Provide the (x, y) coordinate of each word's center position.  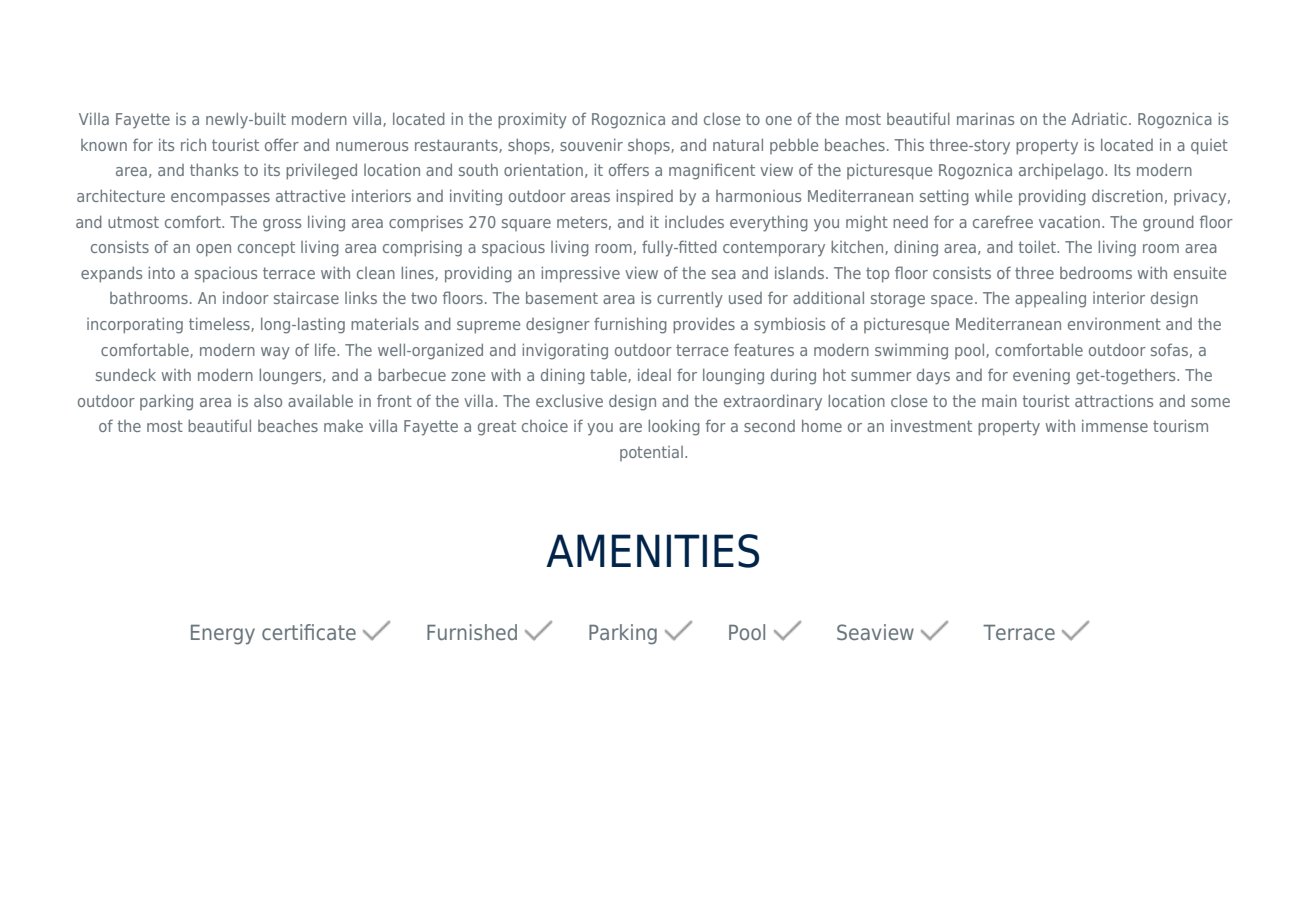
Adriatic (1099, 118)
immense (1115, 425)
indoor (246, 297)
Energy (223, 635)
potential (651, 453)
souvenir (591, 144)
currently (690, 299)
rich (193, 144)
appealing (1050, 299)
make (343, 425)
